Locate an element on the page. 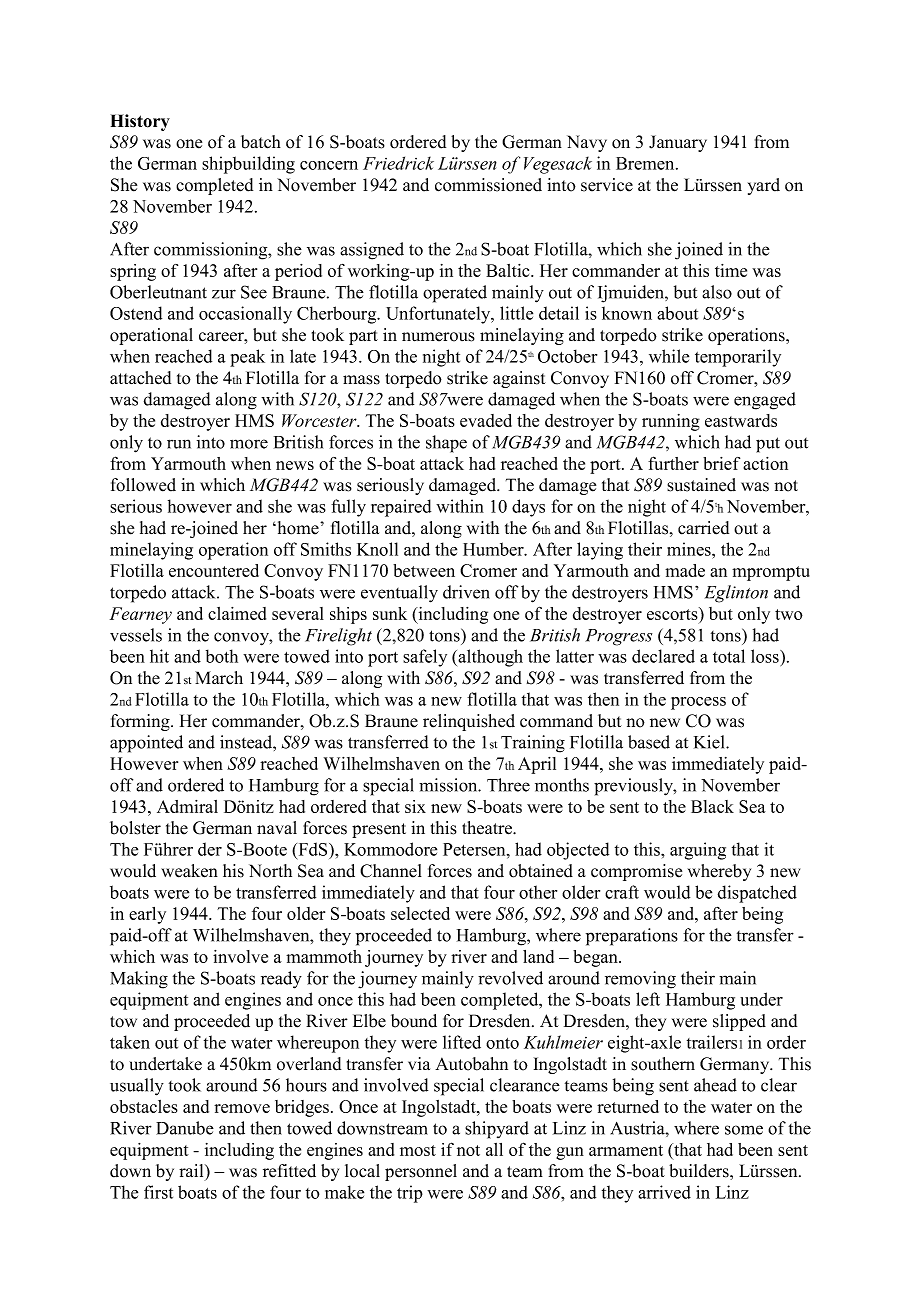  January is located at coordinates (678, 143).
